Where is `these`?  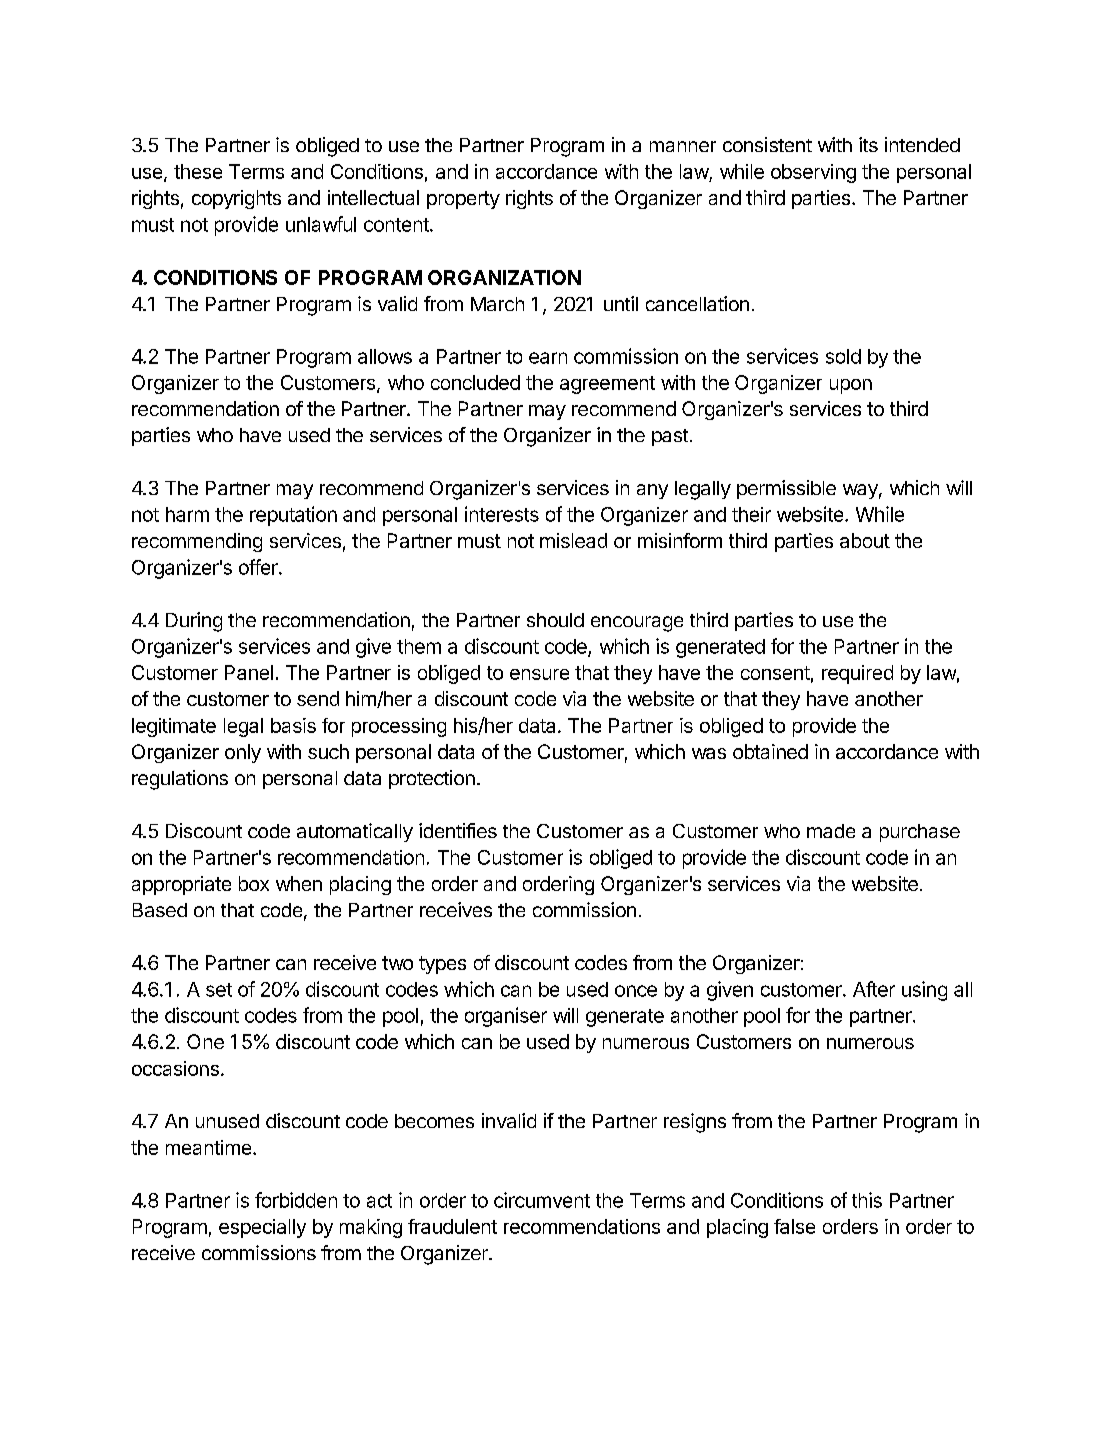 these is located at coordinates (198, 171).
